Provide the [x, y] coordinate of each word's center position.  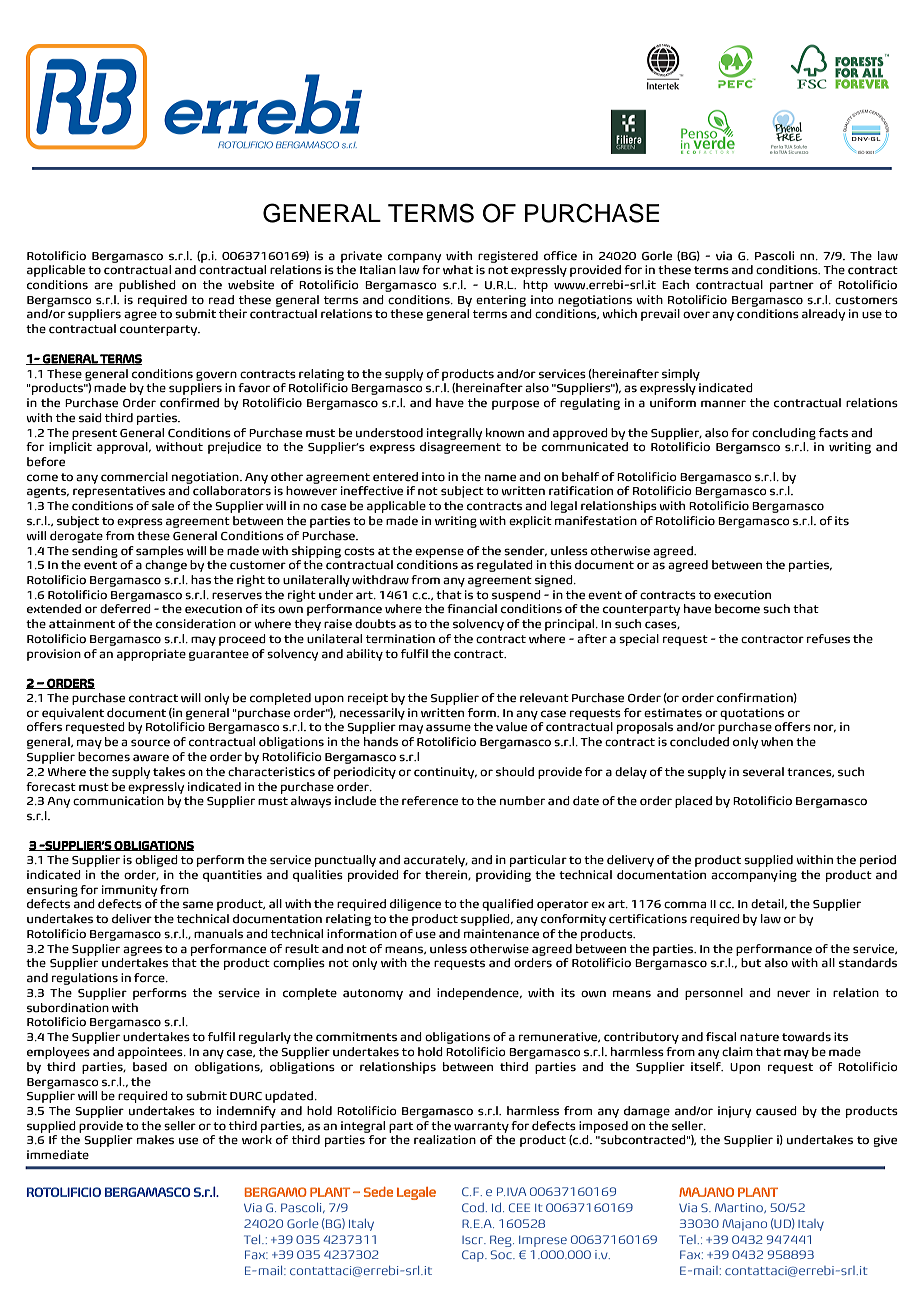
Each [675, 285]
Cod [473, 1207]
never [793, 994]
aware [151, 758]
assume [448, 728]
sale [163, 506]
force [150, 978]
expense [439, 553]
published [147, 286]
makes [155, 1140]
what [458, 270]
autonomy [373, 994]
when [777, 742]
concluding [784, 434]
